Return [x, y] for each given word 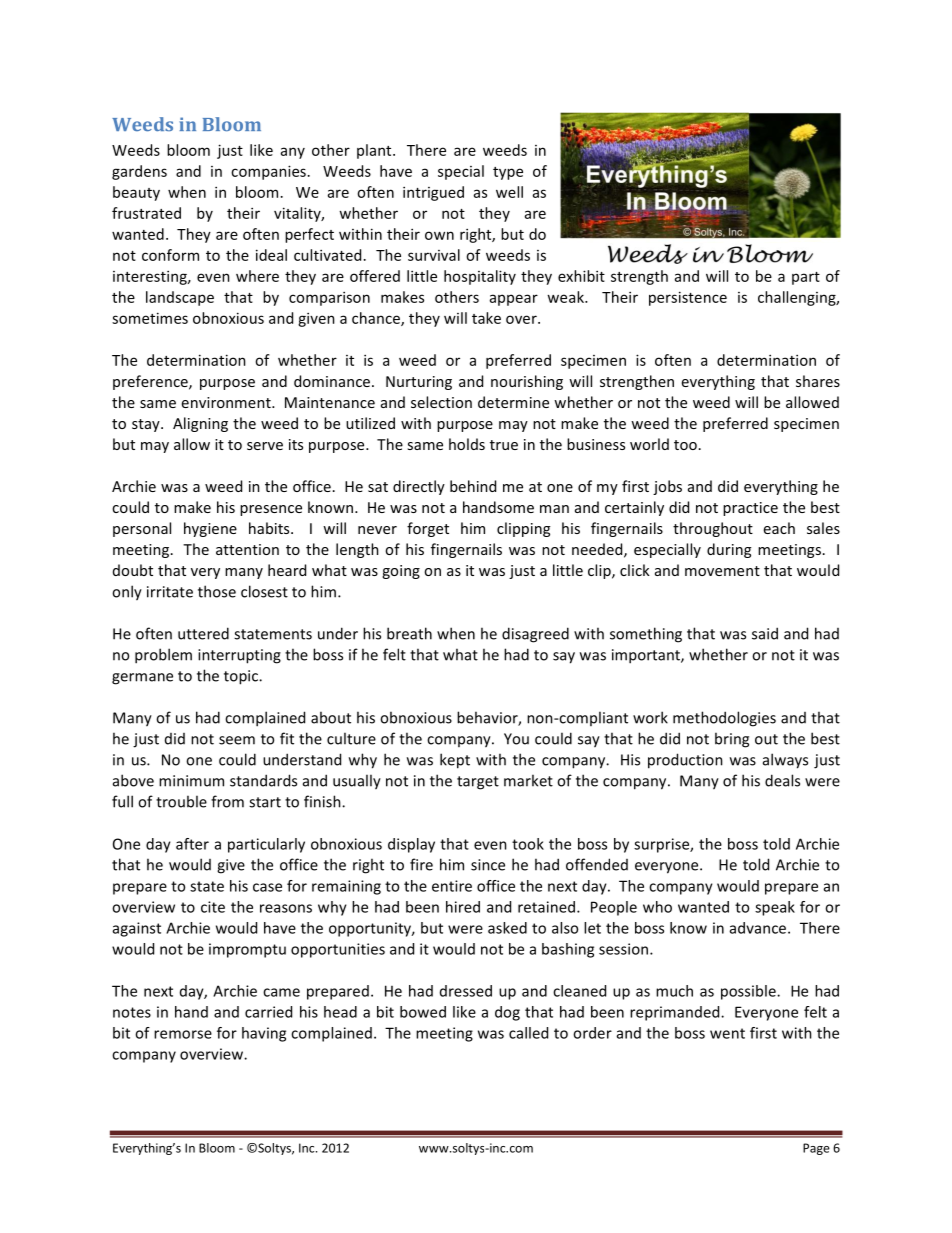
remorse [183, 1034]
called [528, 1033]
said [765, 633]
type [508, 173]
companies [268, 172]
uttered [203, 633]
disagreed [535, 635]
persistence [688, 298]
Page [816, 1149]
